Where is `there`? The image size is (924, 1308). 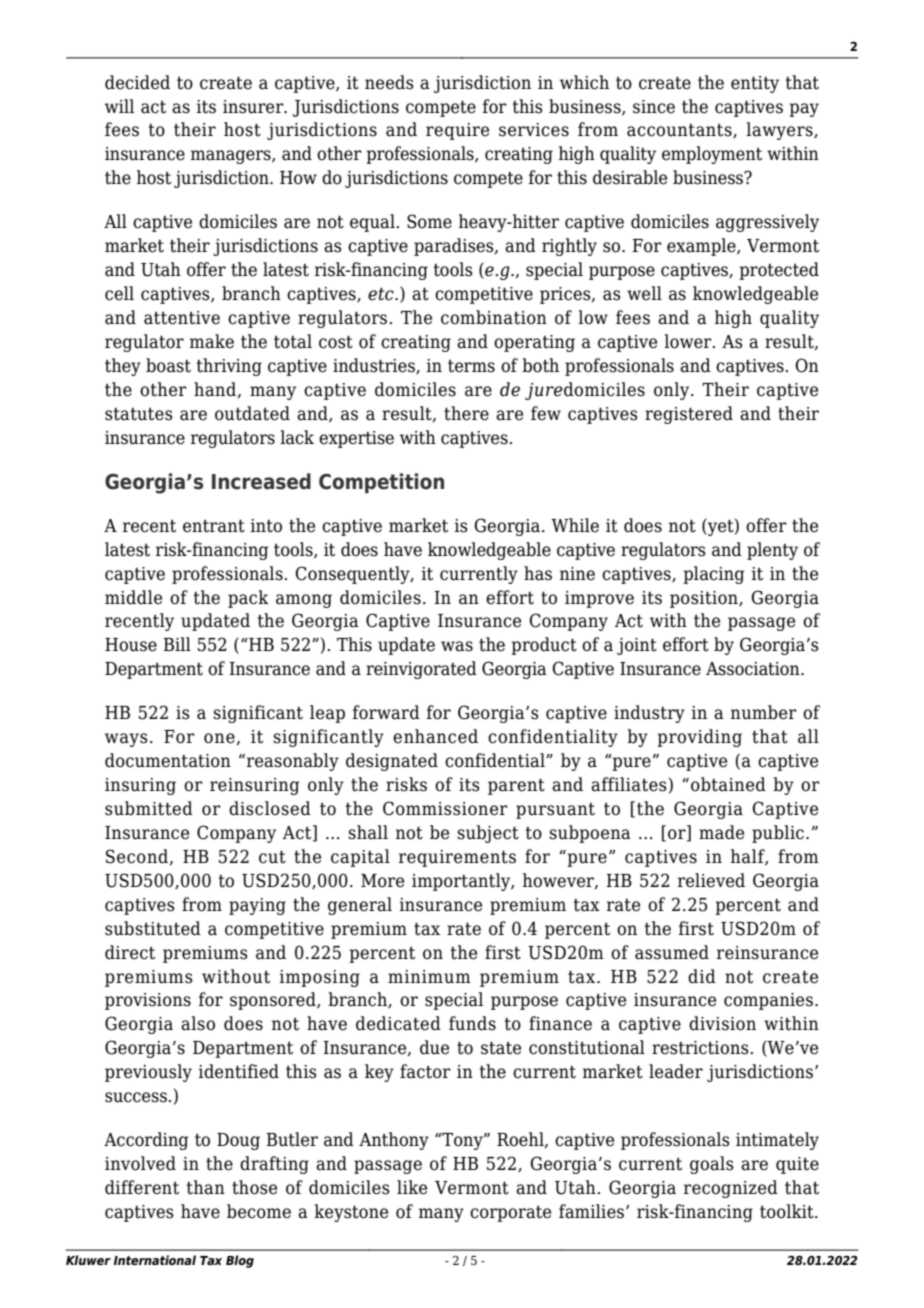
there is located at coordinates (466, 413).
